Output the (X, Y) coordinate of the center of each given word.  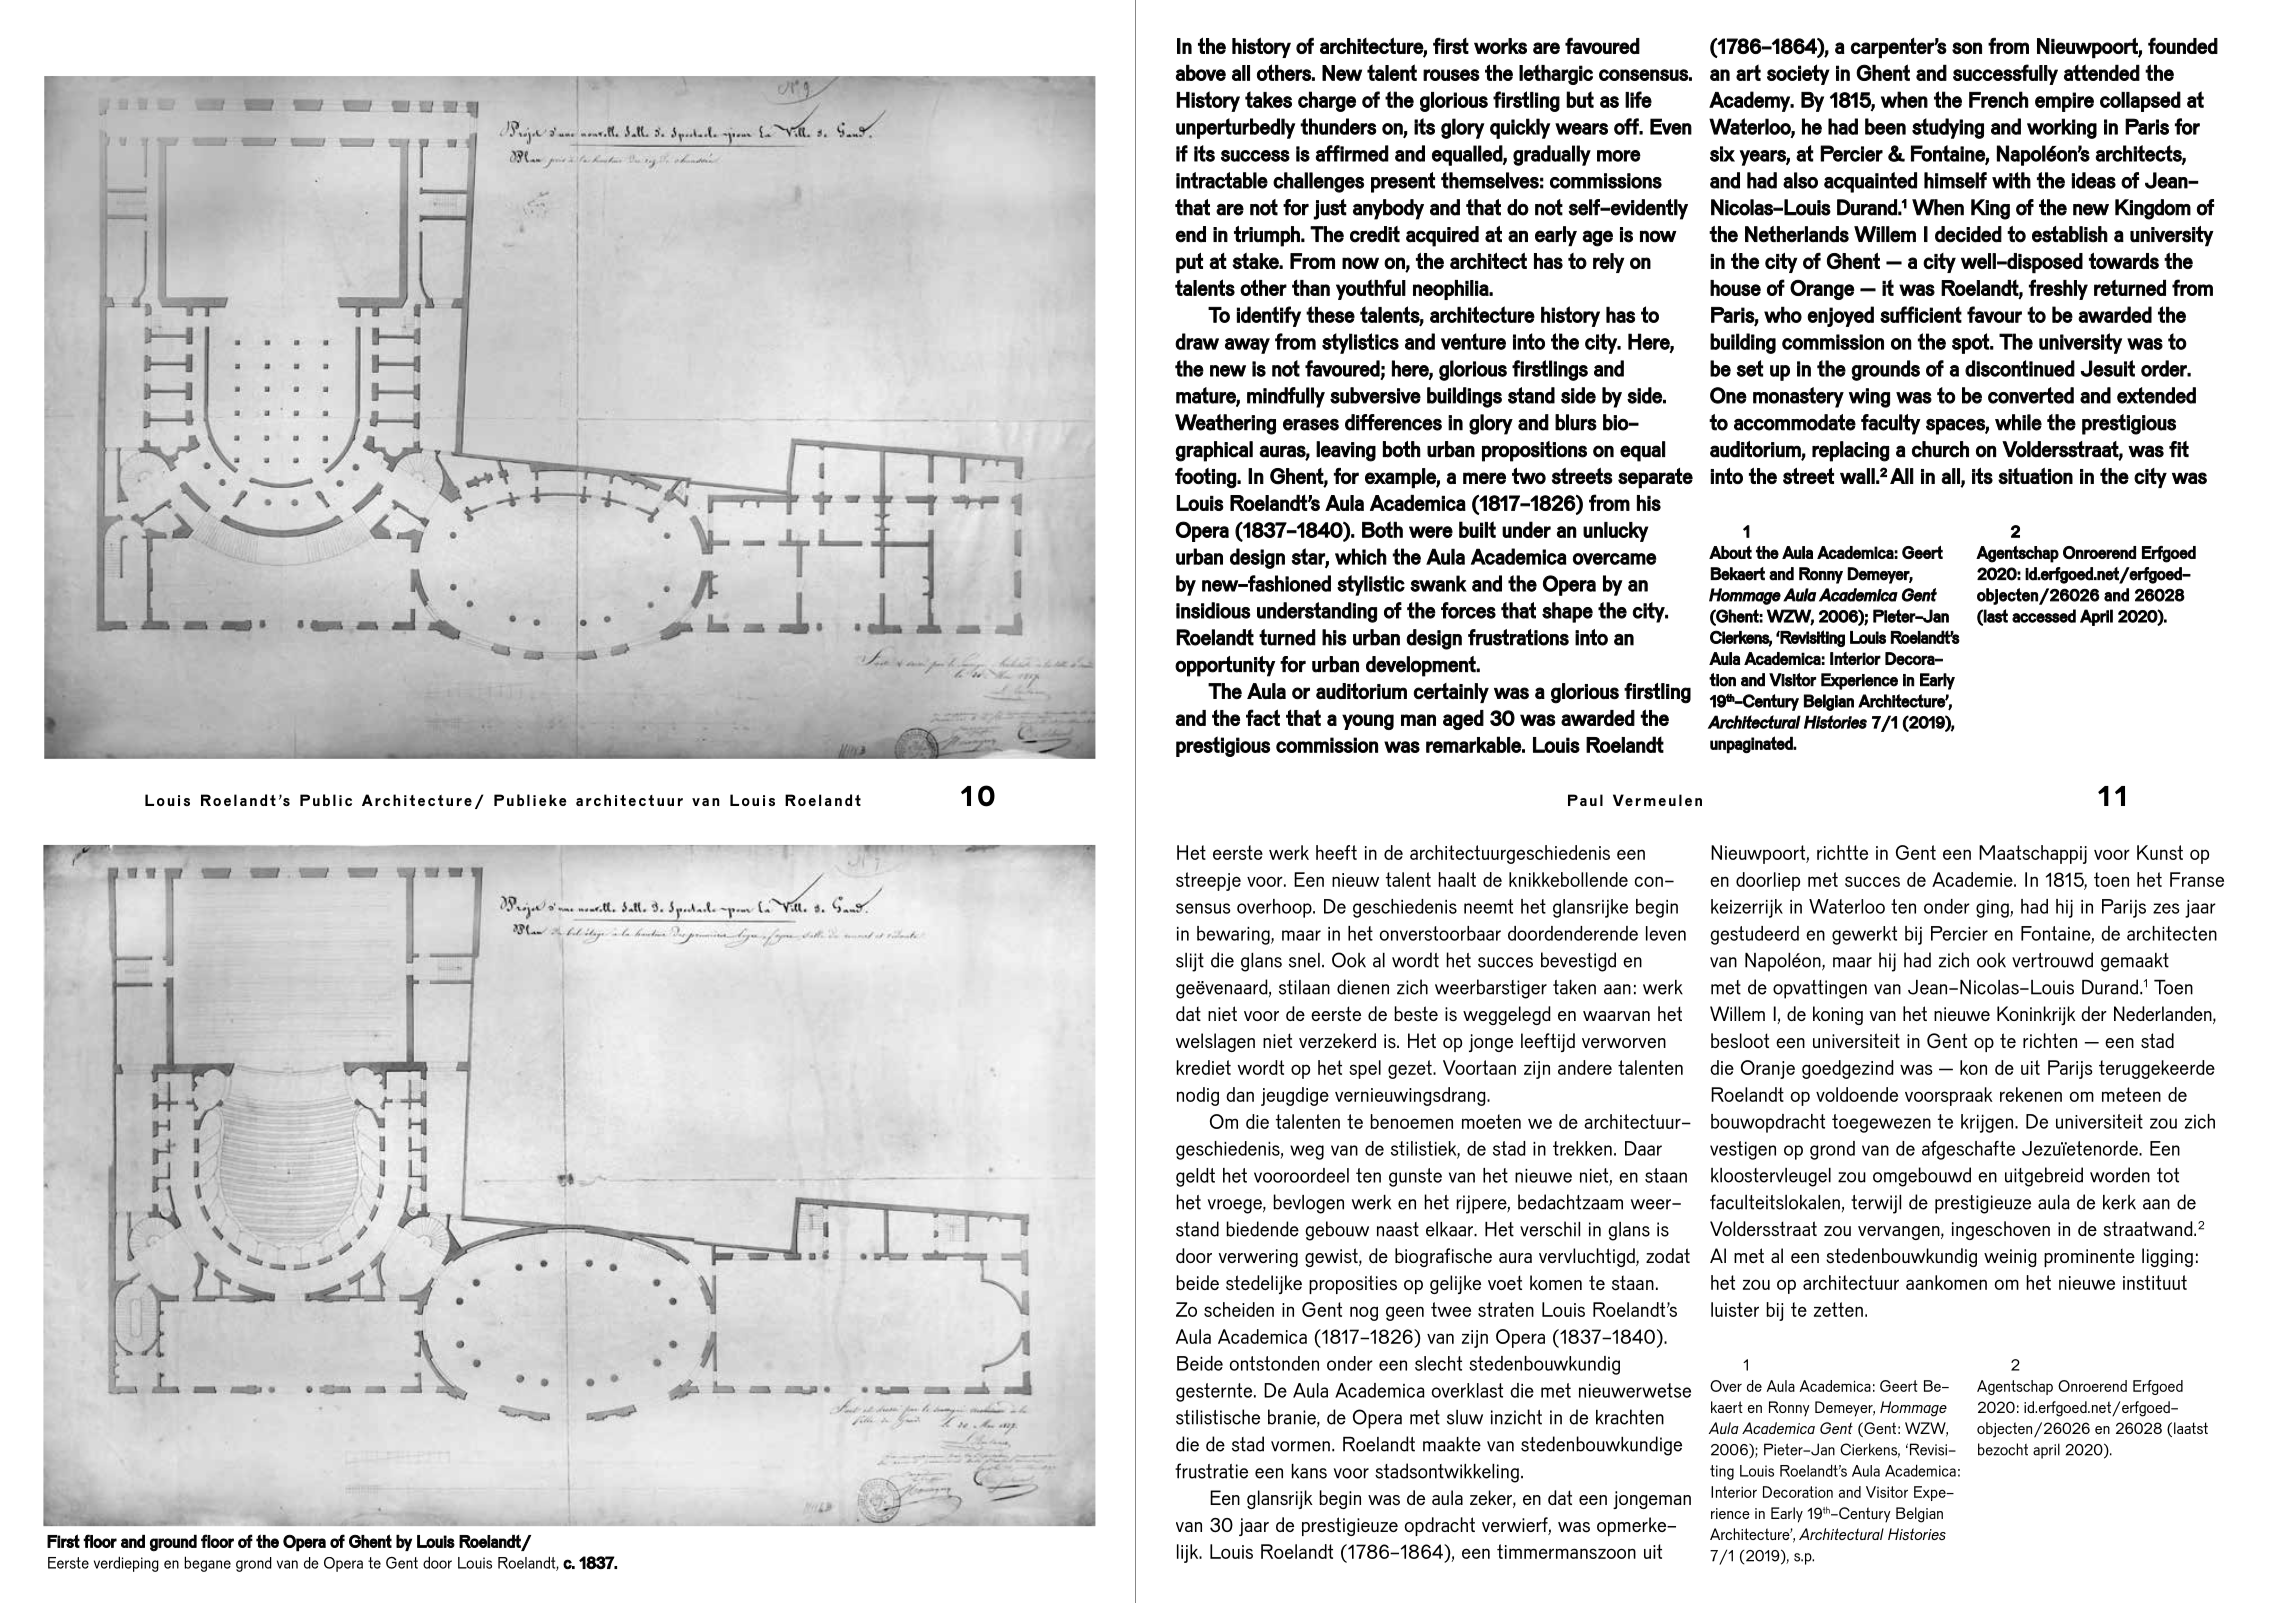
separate (1655, 478)
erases (1311, 425)
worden (2120, 1175)
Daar (1643, 1148)
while (2018, 422)
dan (1240, 1094)
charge (1327, 101)
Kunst (2160, 852)
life (1638, 99)
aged (1463, 720)
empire (2064, 102)
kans (1309, 1471)
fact (1263, 717)
